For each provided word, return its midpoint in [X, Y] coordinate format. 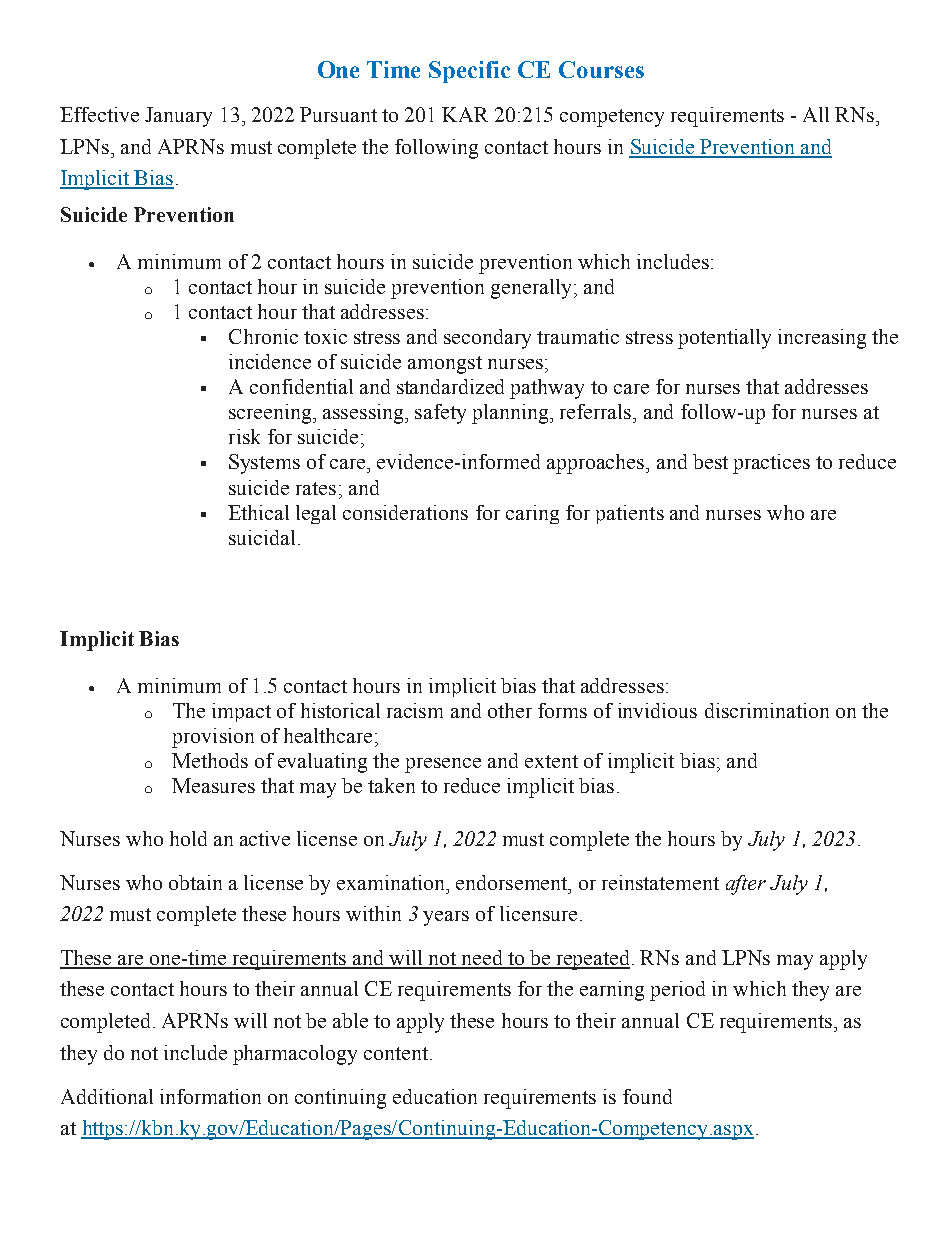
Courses [601, 69]
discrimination [767, 710]
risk [244, 436]
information [210, 1096]
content [396, 1053]
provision [213, 738]
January [178, 117]
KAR [465, 114]
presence [443, 765]
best [710, 461]
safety [440, 414]
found [647, 1096]
